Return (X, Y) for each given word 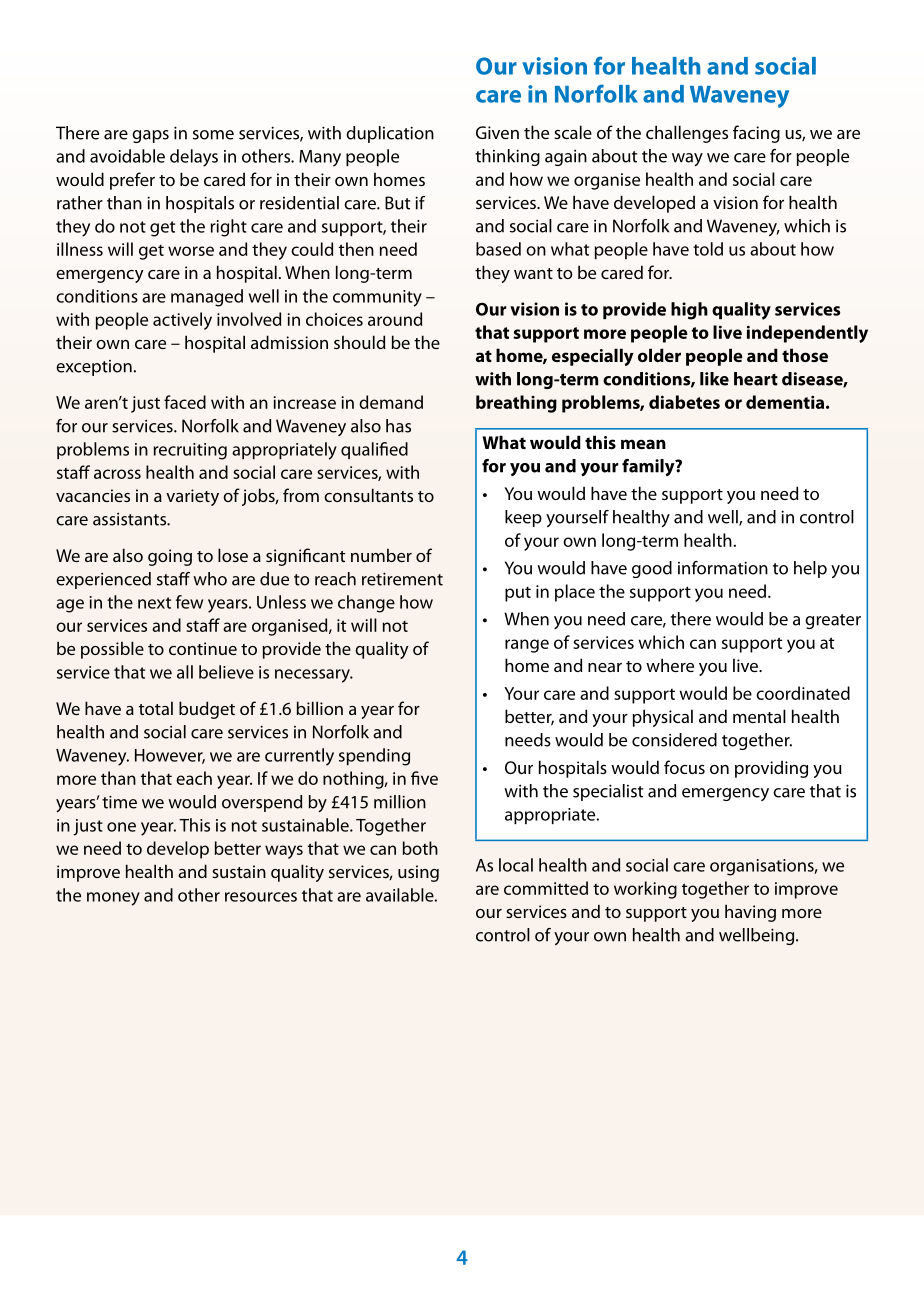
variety (192, 497)
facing (756, 134)
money (113, 899)
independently (807, 334)
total (156, 708)
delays (194, 158)
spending (374, 757)
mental (759, 716)
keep (523, 518)
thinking (507, 157)
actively (182, 321)
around (395, 319)
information (723, 568)
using (418, 873)
